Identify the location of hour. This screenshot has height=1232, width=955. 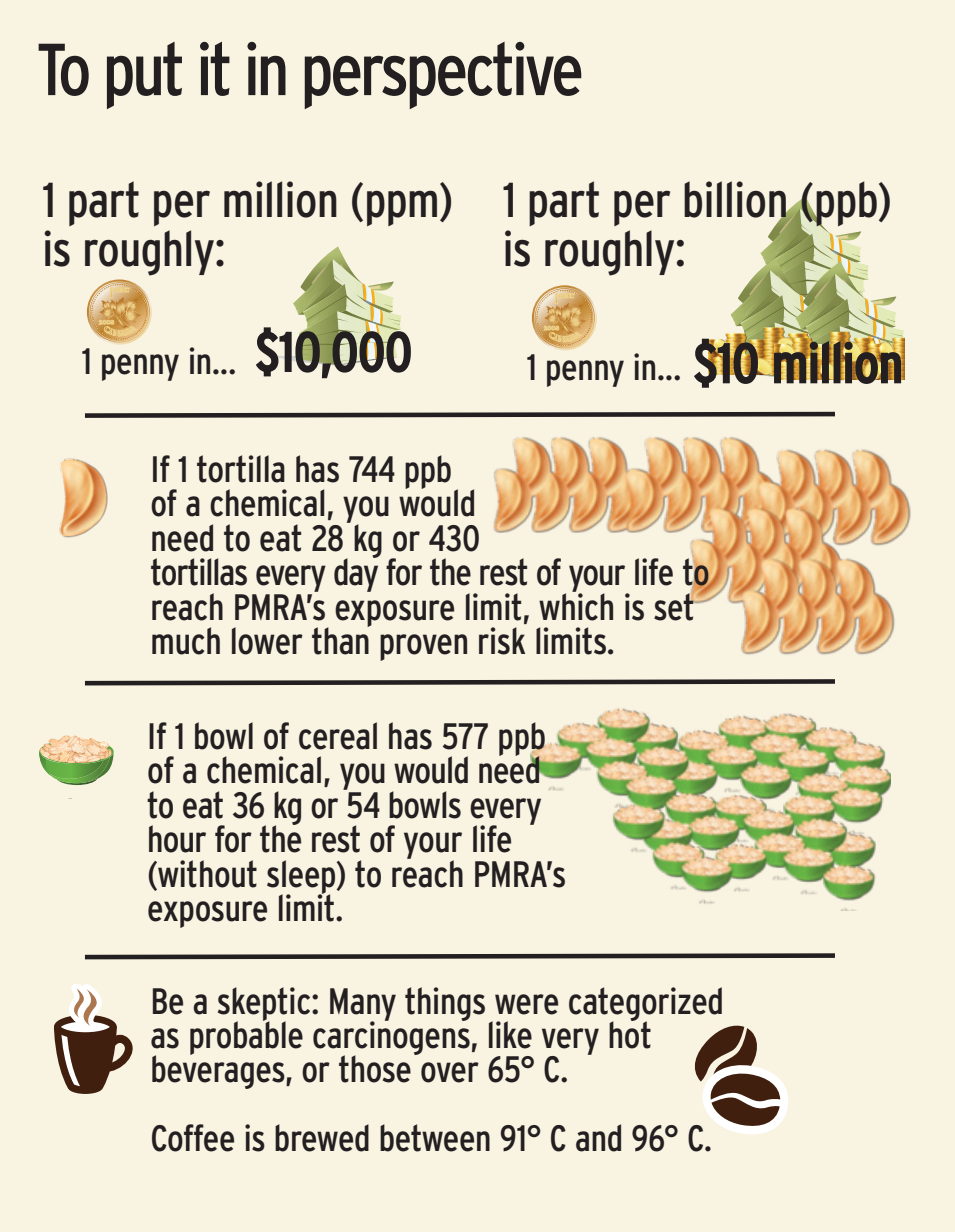
(177, 839).
